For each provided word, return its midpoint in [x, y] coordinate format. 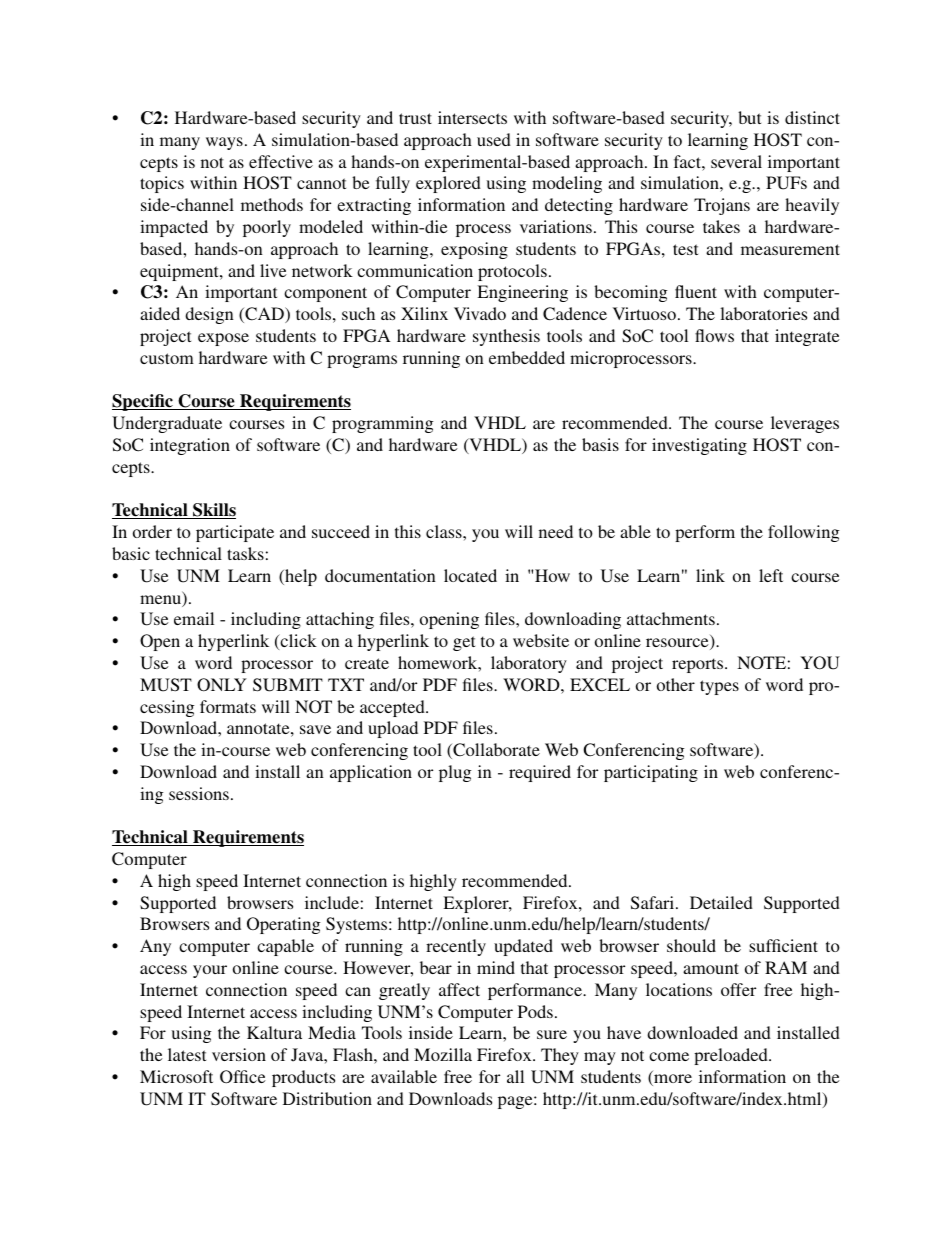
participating [651, 773]
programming [383, 424]
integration [190, 446]
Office [243, 1077]
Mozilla [443, 1054]
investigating [699, 446]
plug [455, 773]
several [736, 161]
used [494, 139]
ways [224, 143]
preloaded [732, 1056]
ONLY [222, 685]
